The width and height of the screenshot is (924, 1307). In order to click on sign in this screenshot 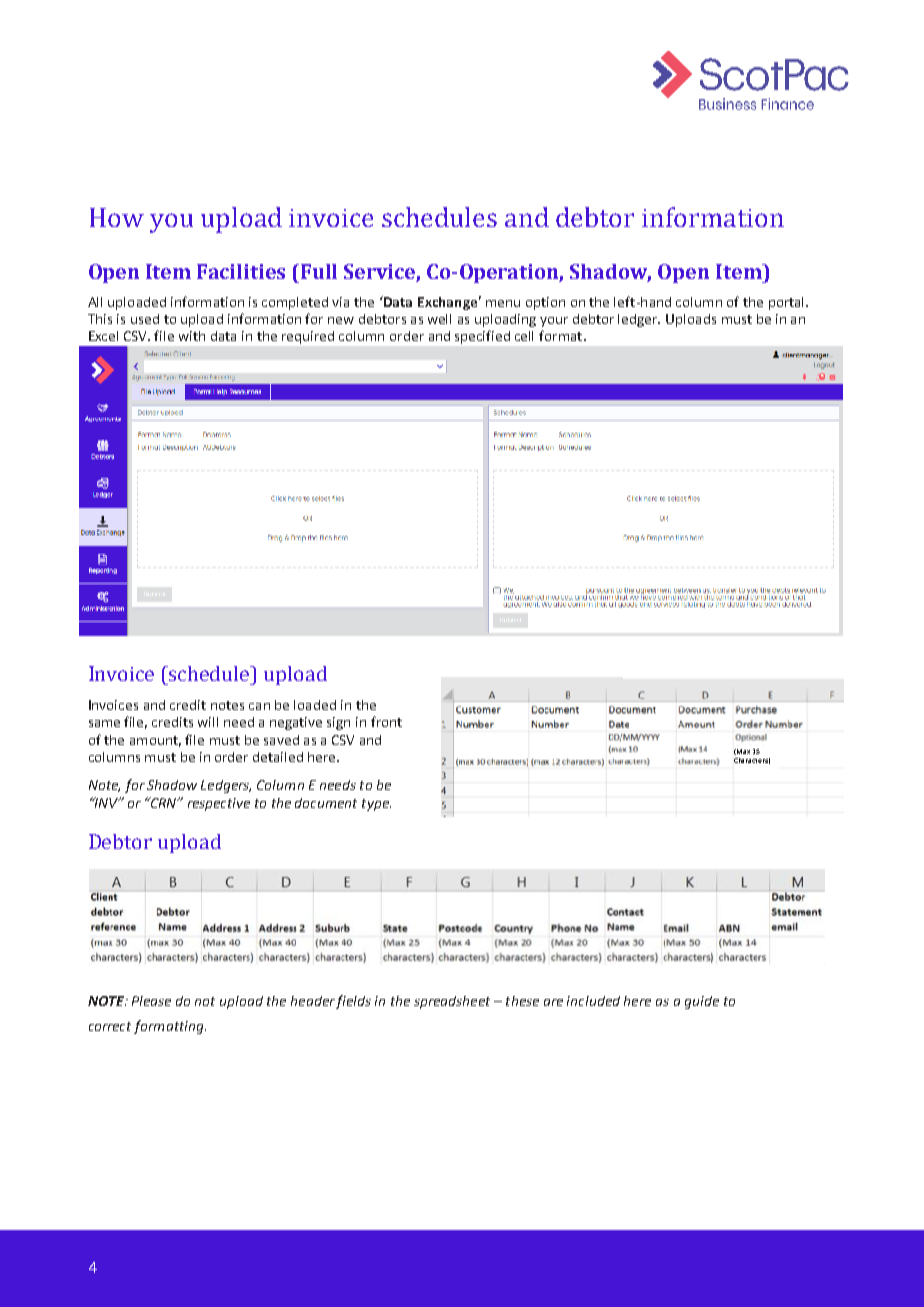, I will do `click(338, 723)`.
